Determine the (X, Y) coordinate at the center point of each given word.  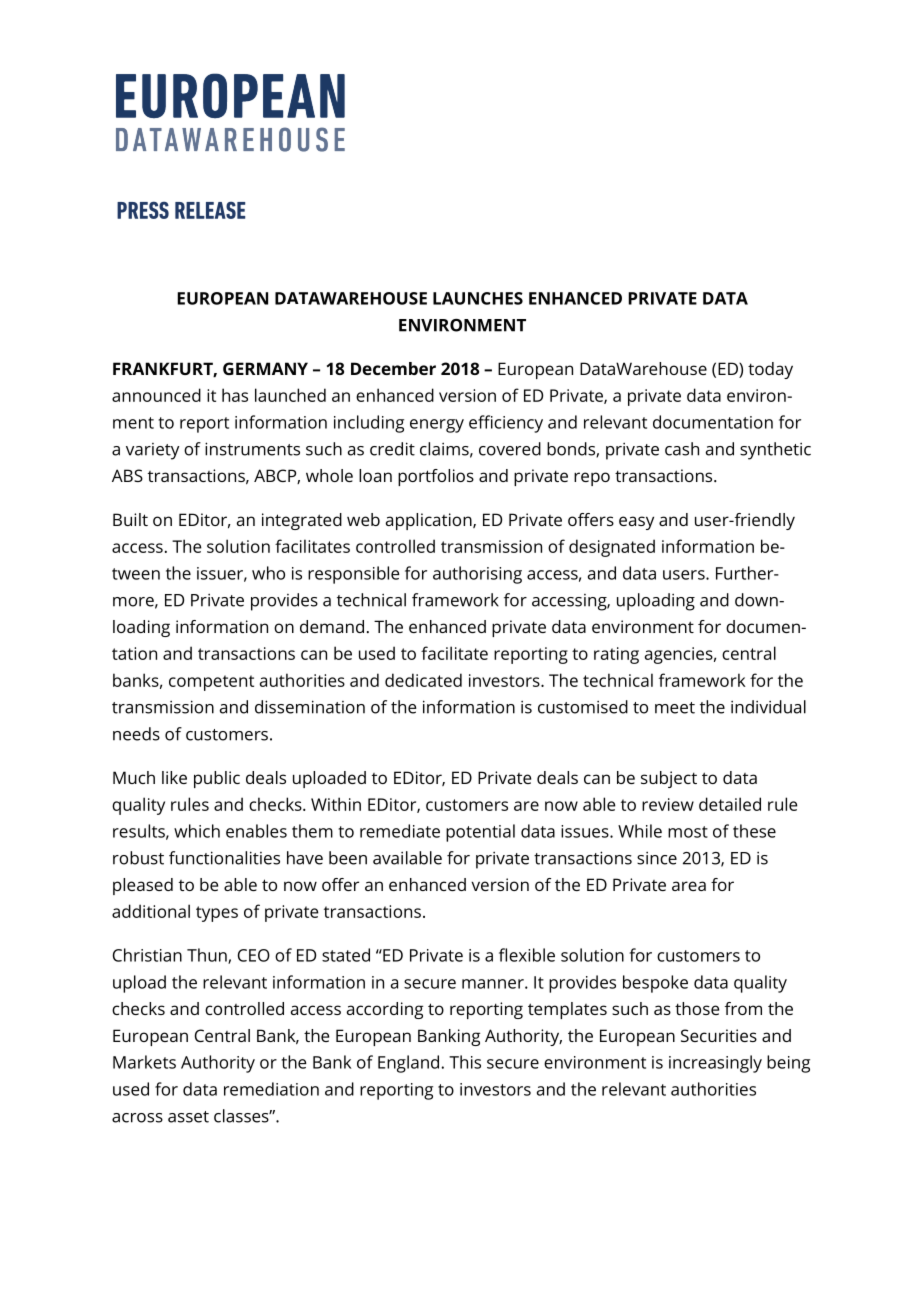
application (430, 521)
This (465, 1062)
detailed (730, 804)
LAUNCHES (478, 298)
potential (480, 833)
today (770, 370)
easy (636, 523)
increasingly (715, 1064)
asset (188, 1117)
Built (130, 519)
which (197, 831)
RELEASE (210, 210)
